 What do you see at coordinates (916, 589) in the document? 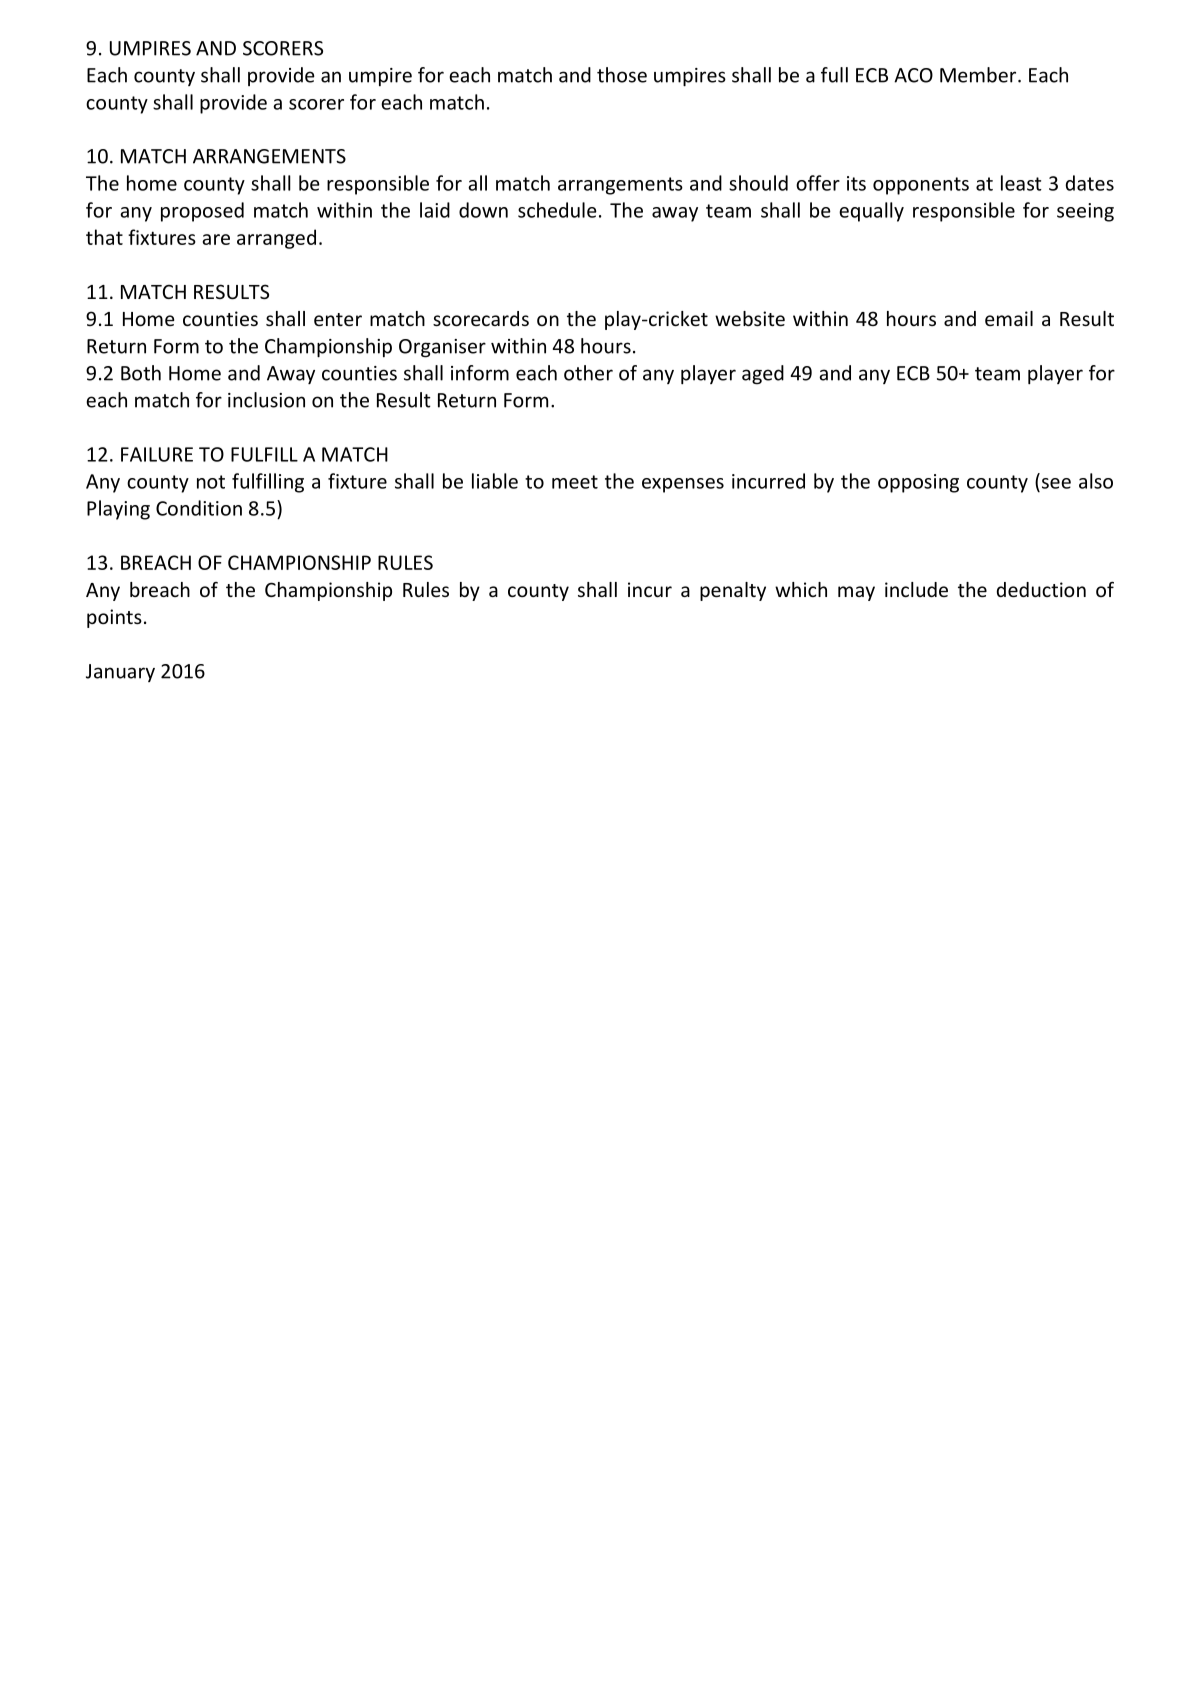
I see `include` at bounding box center [916, 589].
